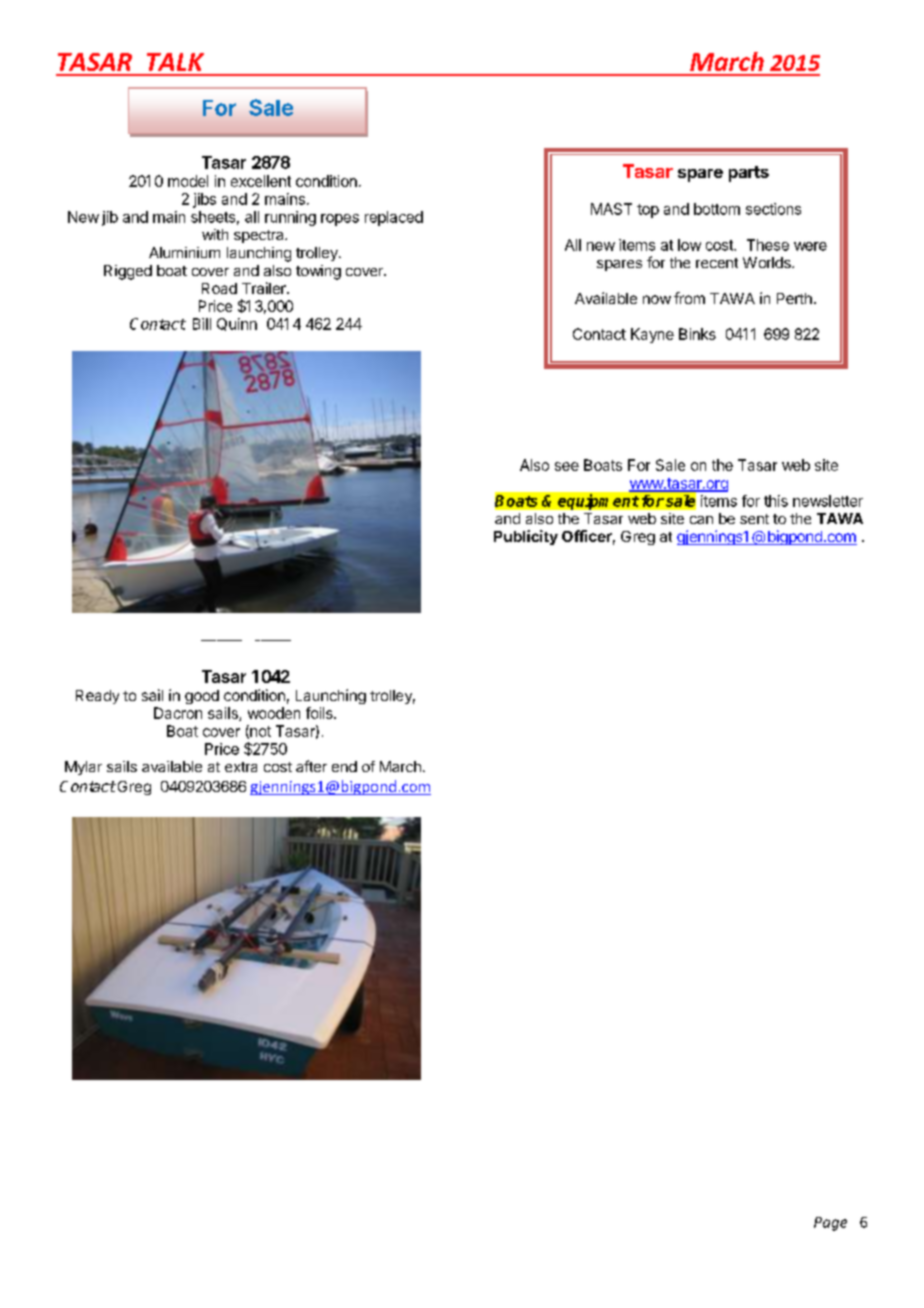 The image size is (924, 1308). Describe the element at coordinates (830, 1224) in the screenshot. I see `Page` at that location.
